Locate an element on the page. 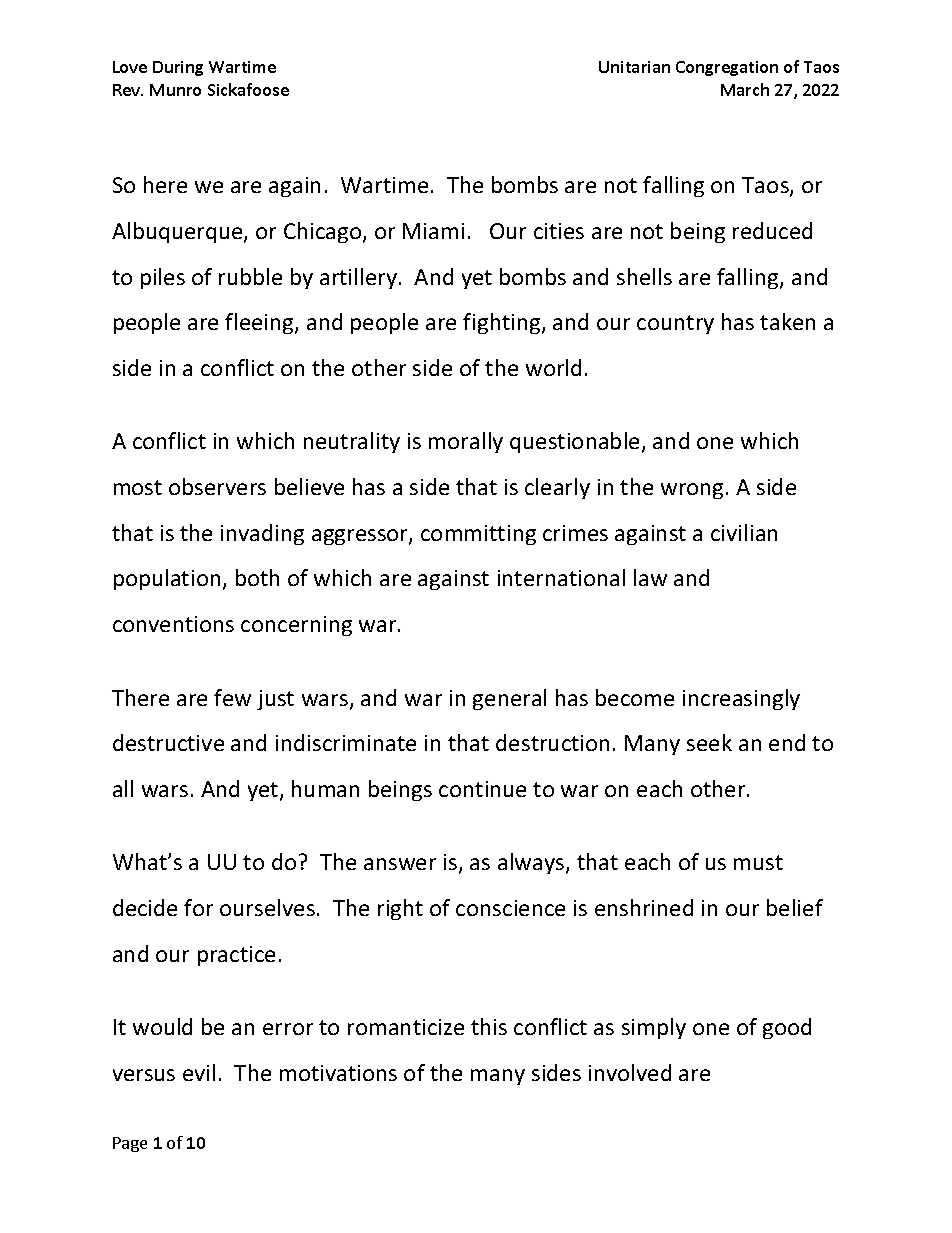 This document has width=952, height=1233. committing is located at coordinates (478, 535).
